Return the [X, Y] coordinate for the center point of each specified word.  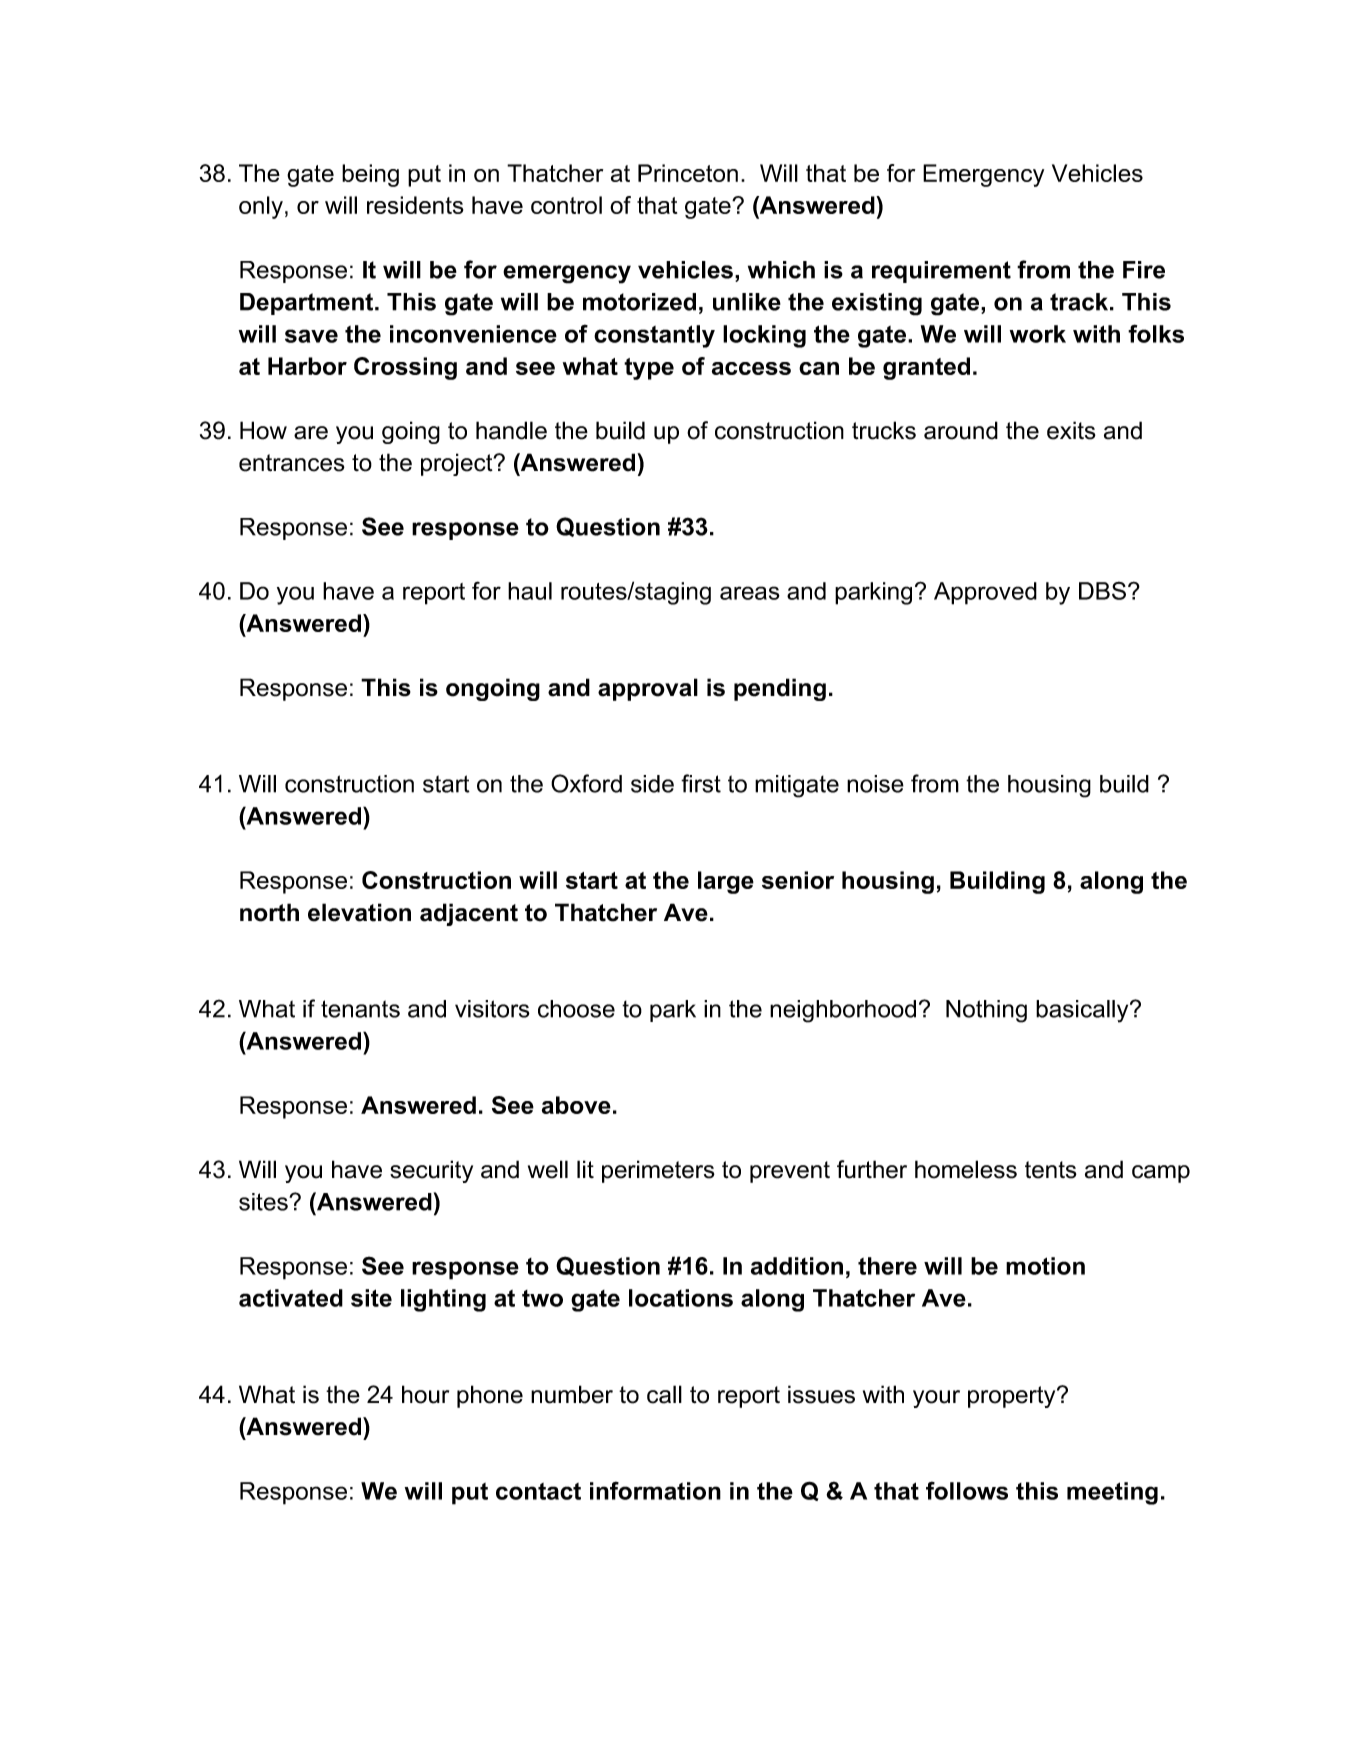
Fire [1144, 270]
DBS [1102, 590]
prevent [790, 1172]
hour [425, 1394]
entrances [292, 463]
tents [1051, 1170]
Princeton [688, 173]
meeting [1112, 1493]
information [655, 1490]
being [370, 175]
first [701, 783]
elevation [359, 912]
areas [750, 593]
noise [875, 784]
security [431, 1171]
